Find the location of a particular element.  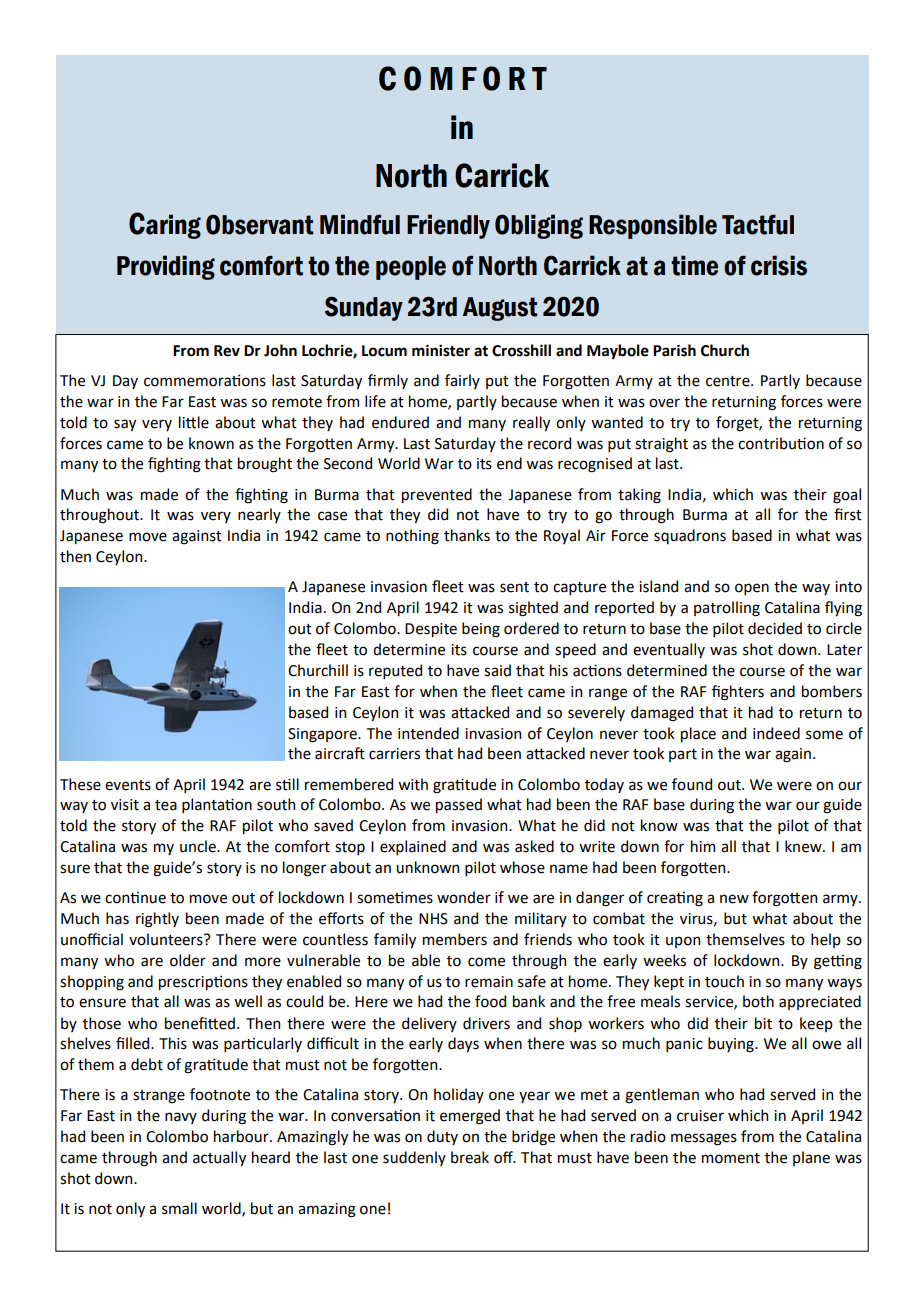

small is located at coordinates (179, 1208).
